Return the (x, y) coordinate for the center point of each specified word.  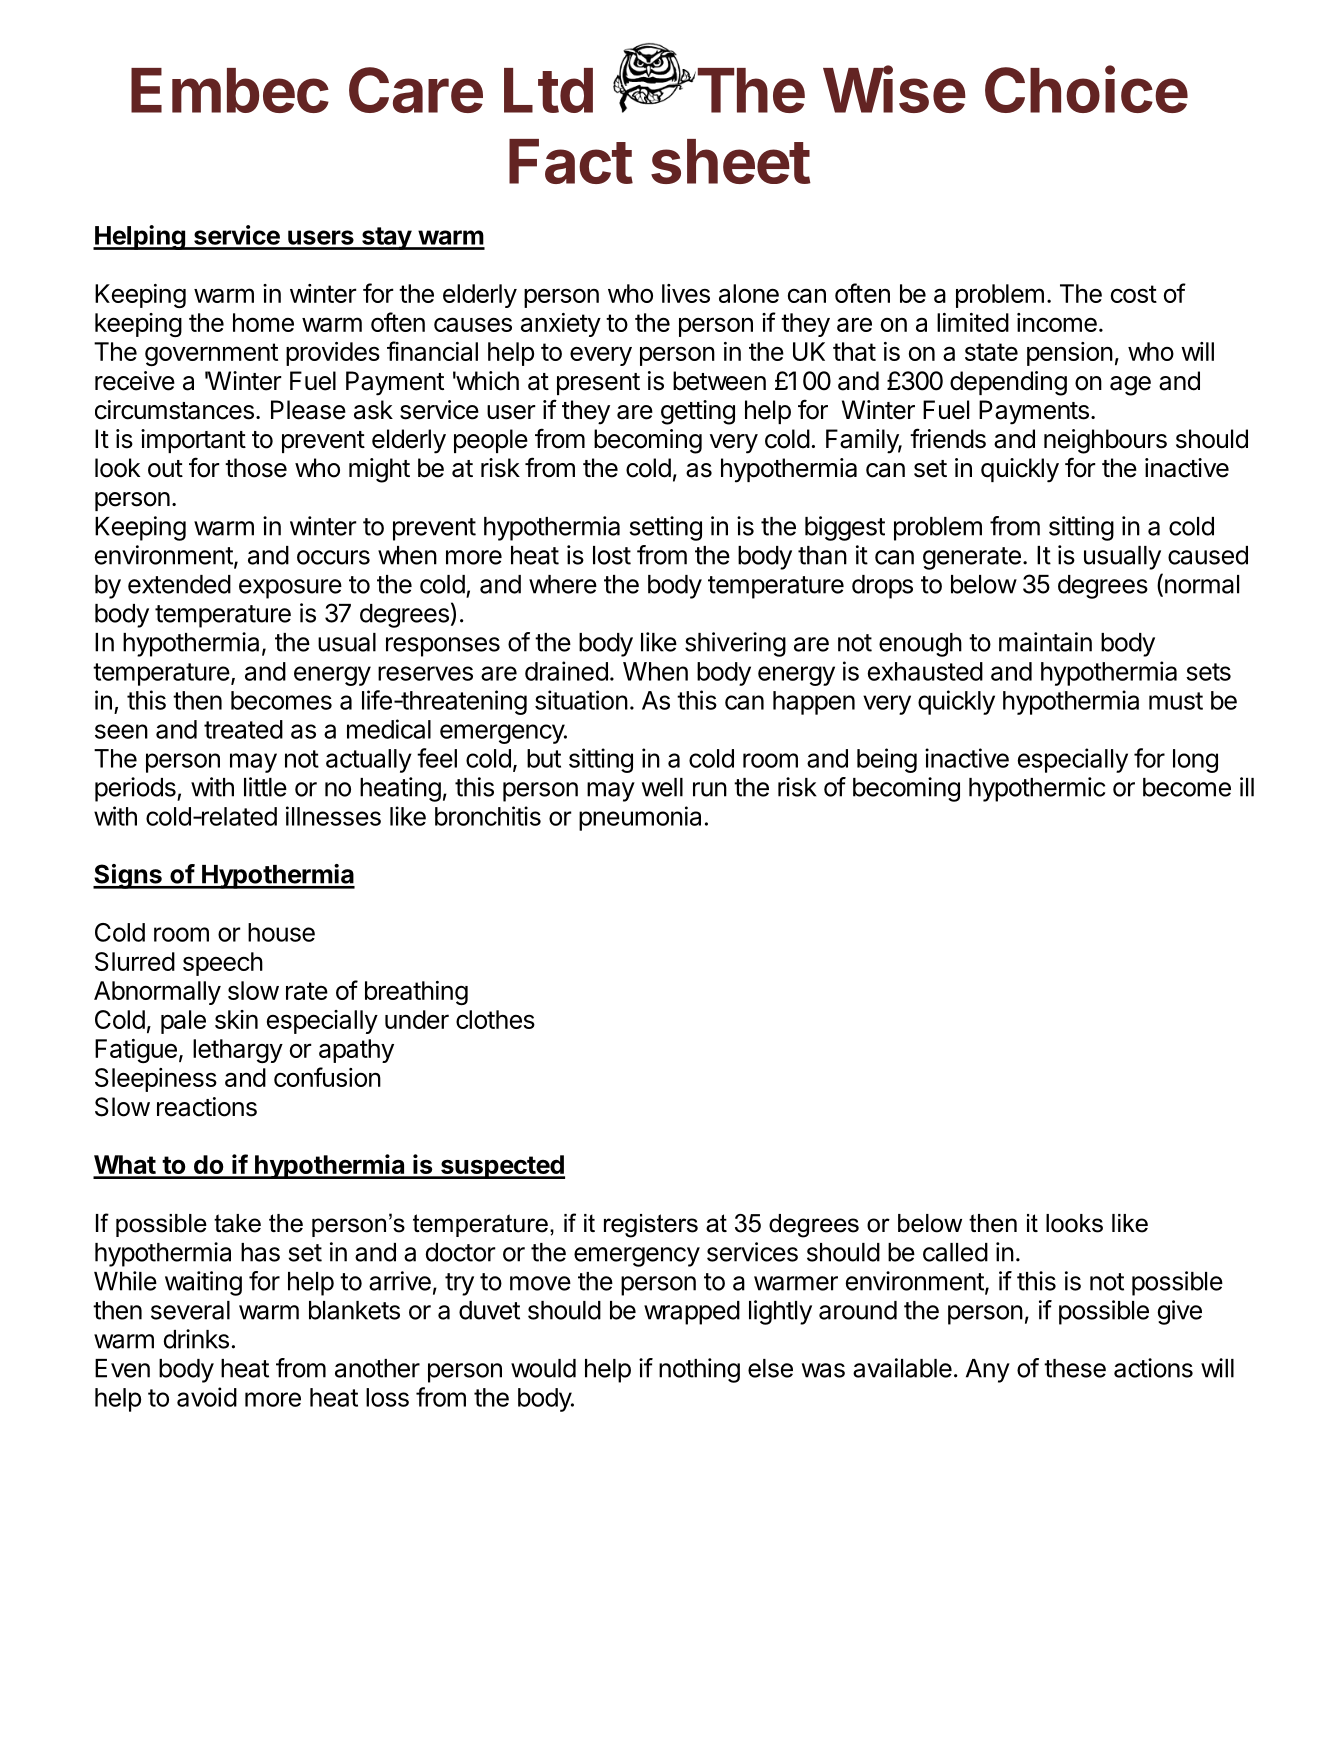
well (662, 787)
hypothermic (1037, 789)
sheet (731, 161)
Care (416, 90)
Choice (1086, 89)
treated (243, 729)
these (1075, 1368)
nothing (699, 1370)
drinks (196, 1339)
